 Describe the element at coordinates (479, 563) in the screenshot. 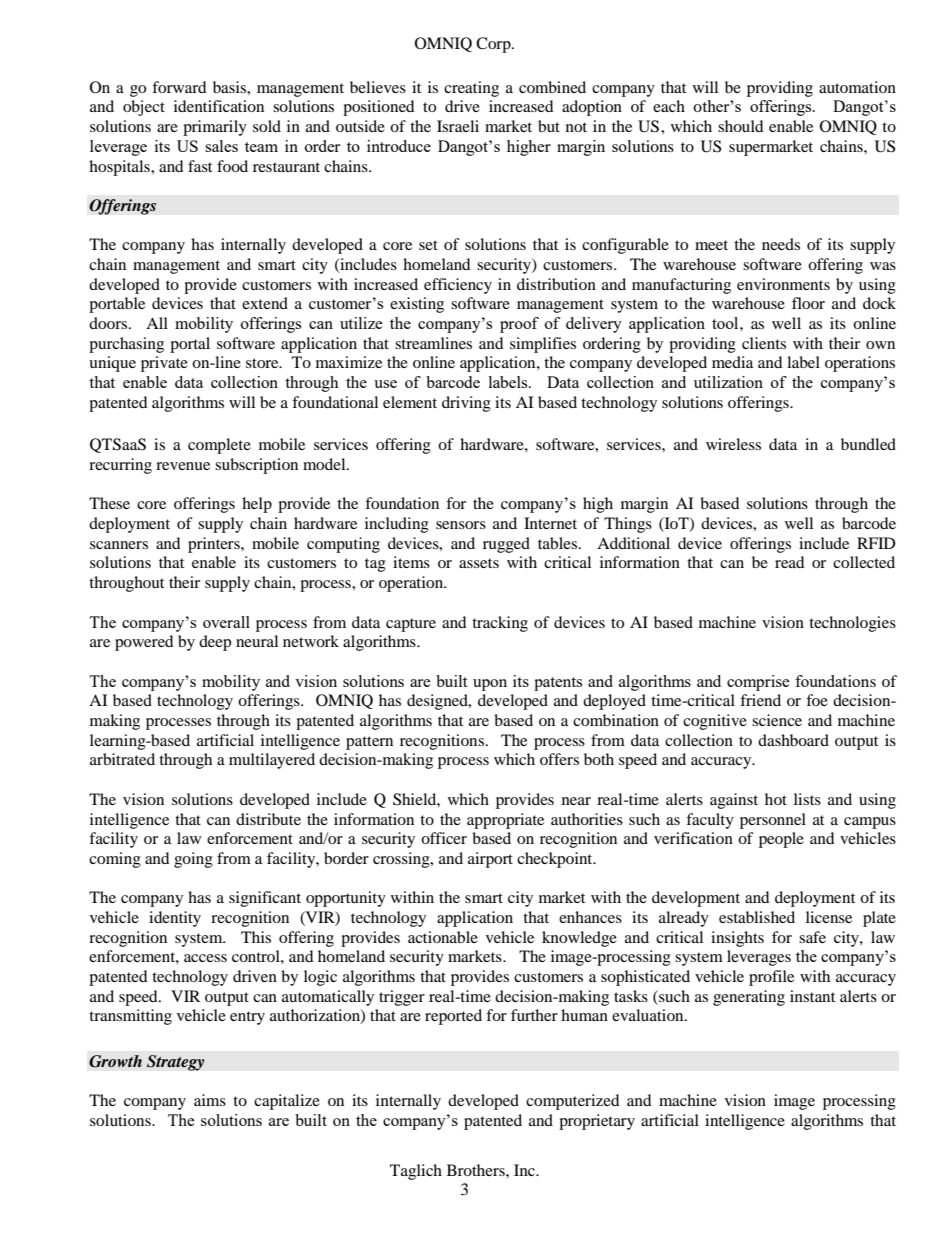

I see `assets` at that location.
